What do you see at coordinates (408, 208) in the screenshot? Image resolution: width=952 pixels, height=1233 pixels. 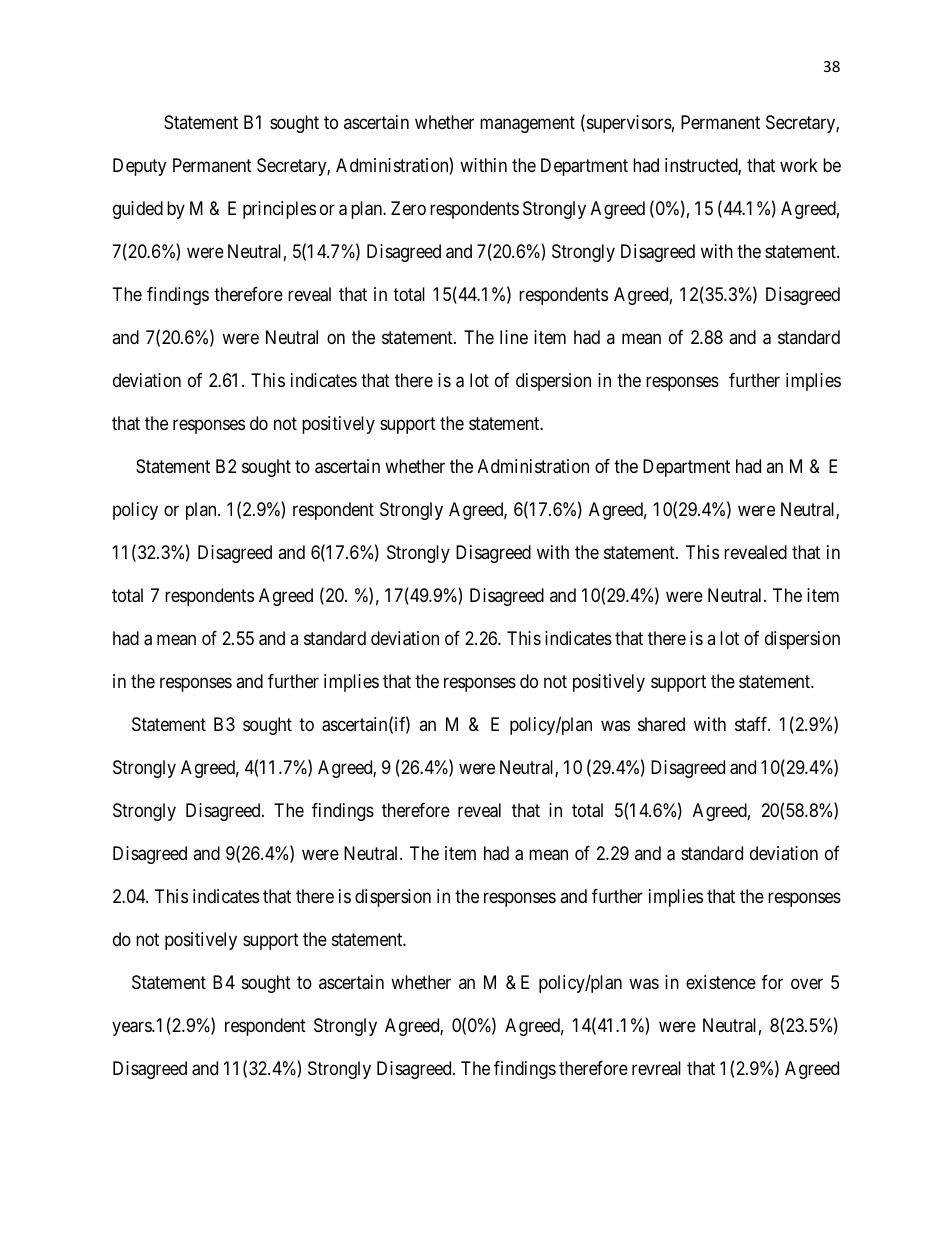 I see `Zero` at bounding box center [408, 208].
